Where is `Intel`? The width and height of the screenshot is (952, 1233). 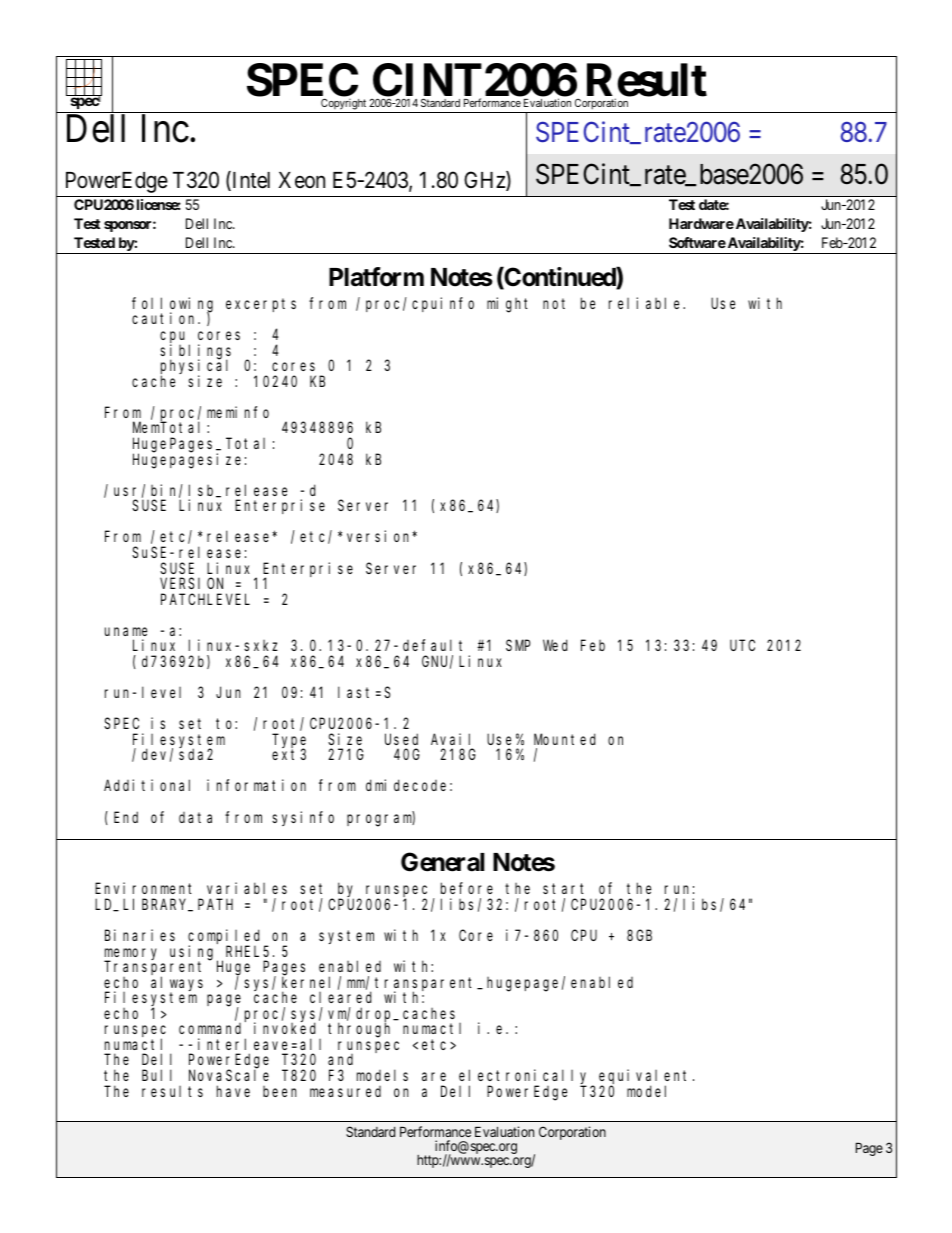
Intel is located at coordinates (250, 181).
